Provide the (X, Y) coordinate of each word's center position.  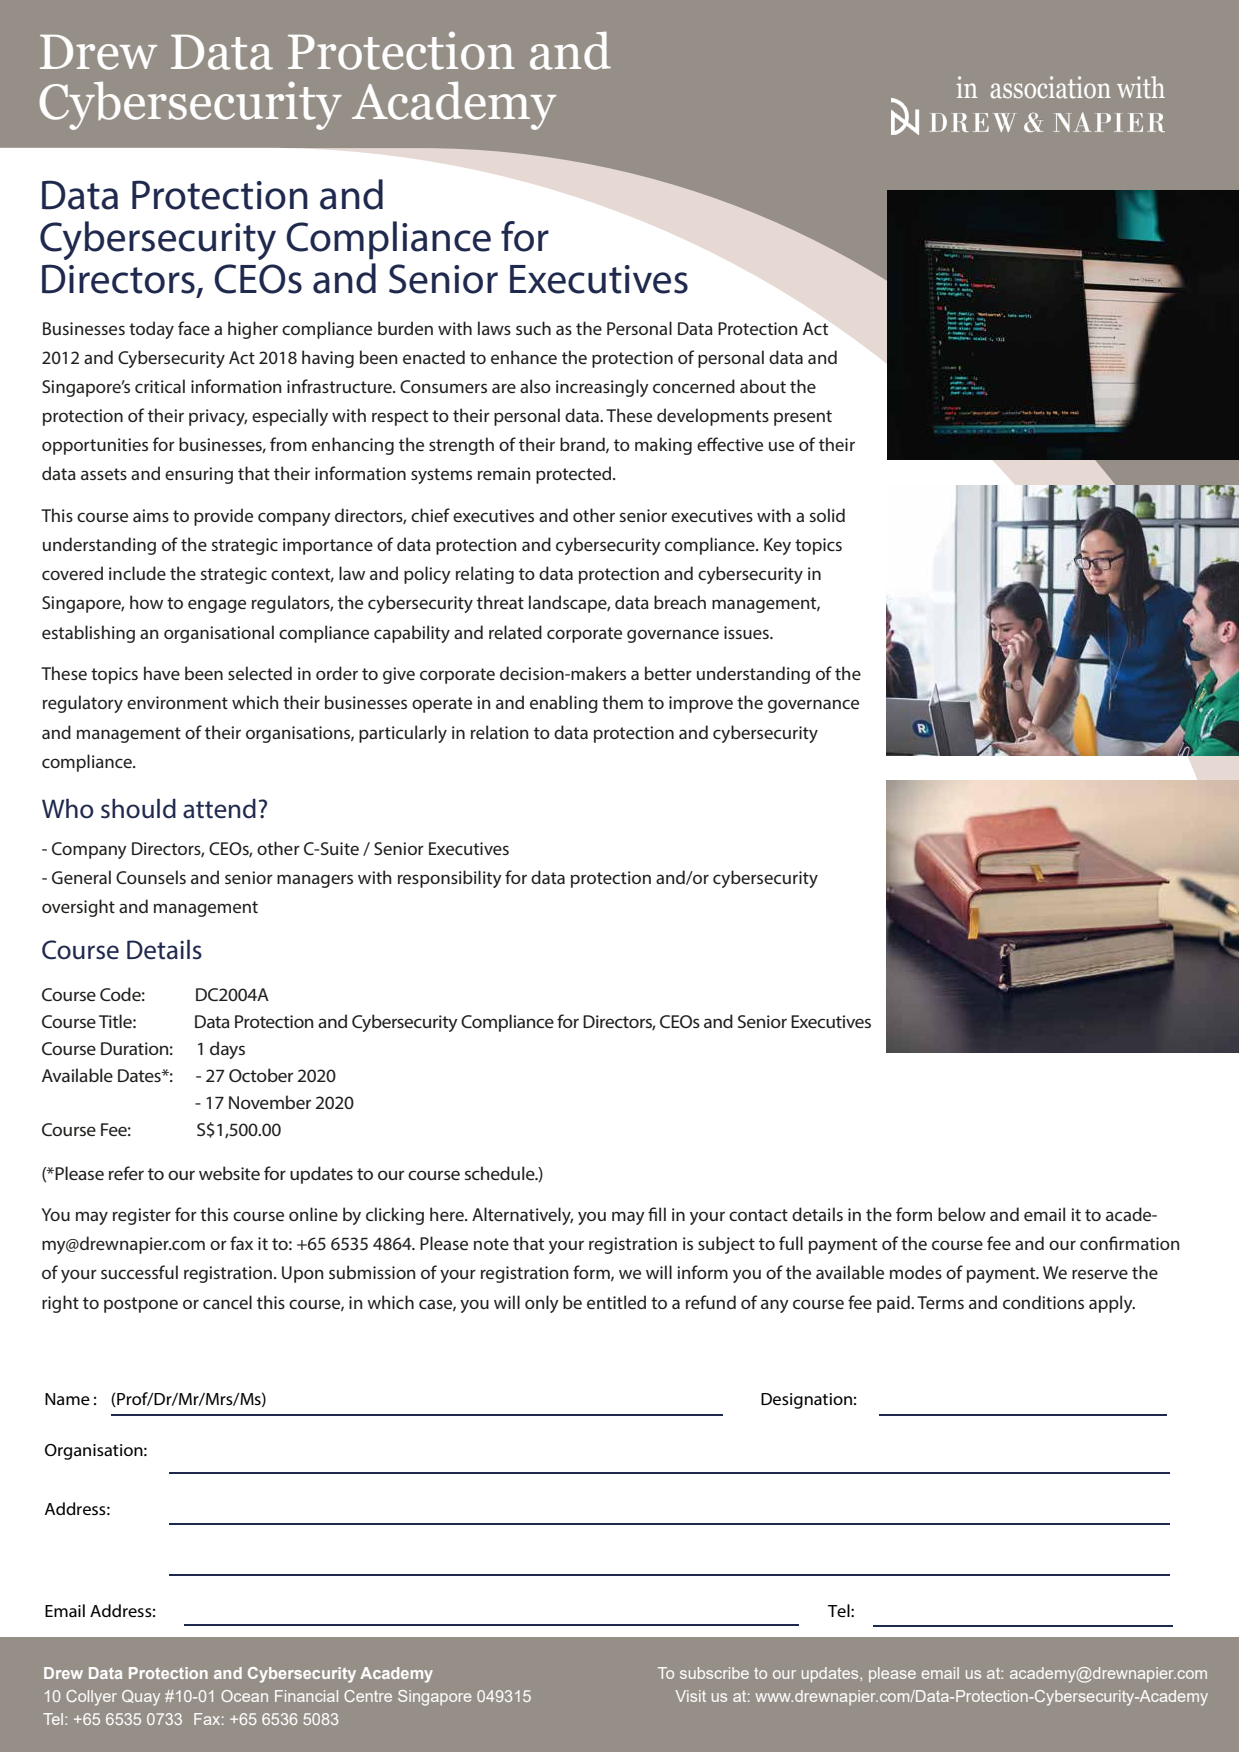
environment (177, 702)
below (962, 1214)
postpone (141, 1305)
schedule (501, 1173)
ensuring (199, 475)
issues (747, 632)
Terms (940, 1302)
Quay (141, 1698)
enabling (564, 704)
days (227, 1050)
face (194, 328)
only (542, 1304)
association (1051, 87)
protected (575, 475)
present (803, 418)
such (533, 328)
